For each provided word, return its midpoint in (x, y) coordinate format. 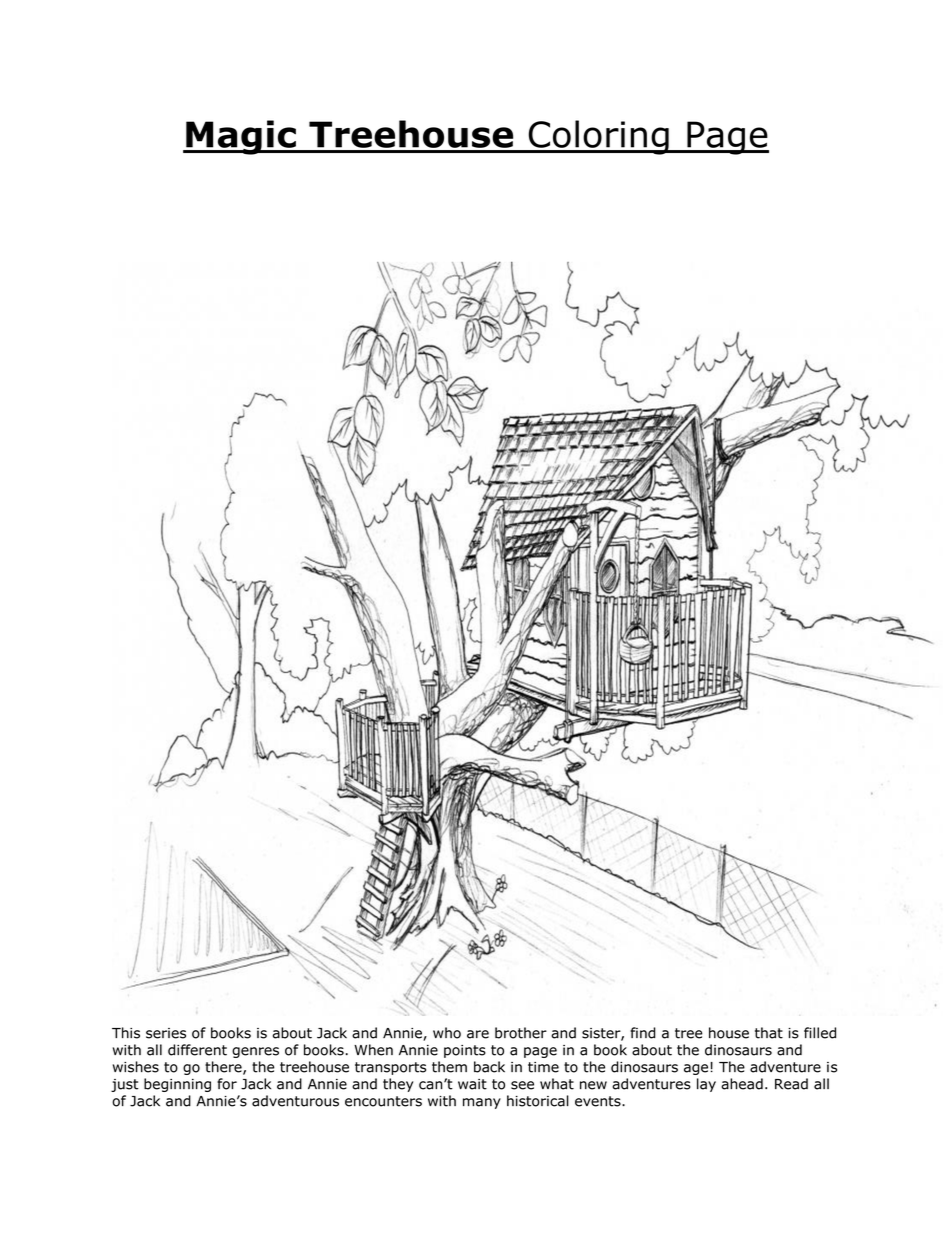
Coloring (598, 137)
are (478, 1034)
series (166, 1033)
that (769, 1033)
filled (820, 1033)
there (224, 1068)
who (447, 1033)
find (642, 1033)
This (126, 1033)
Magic (241, 137)
